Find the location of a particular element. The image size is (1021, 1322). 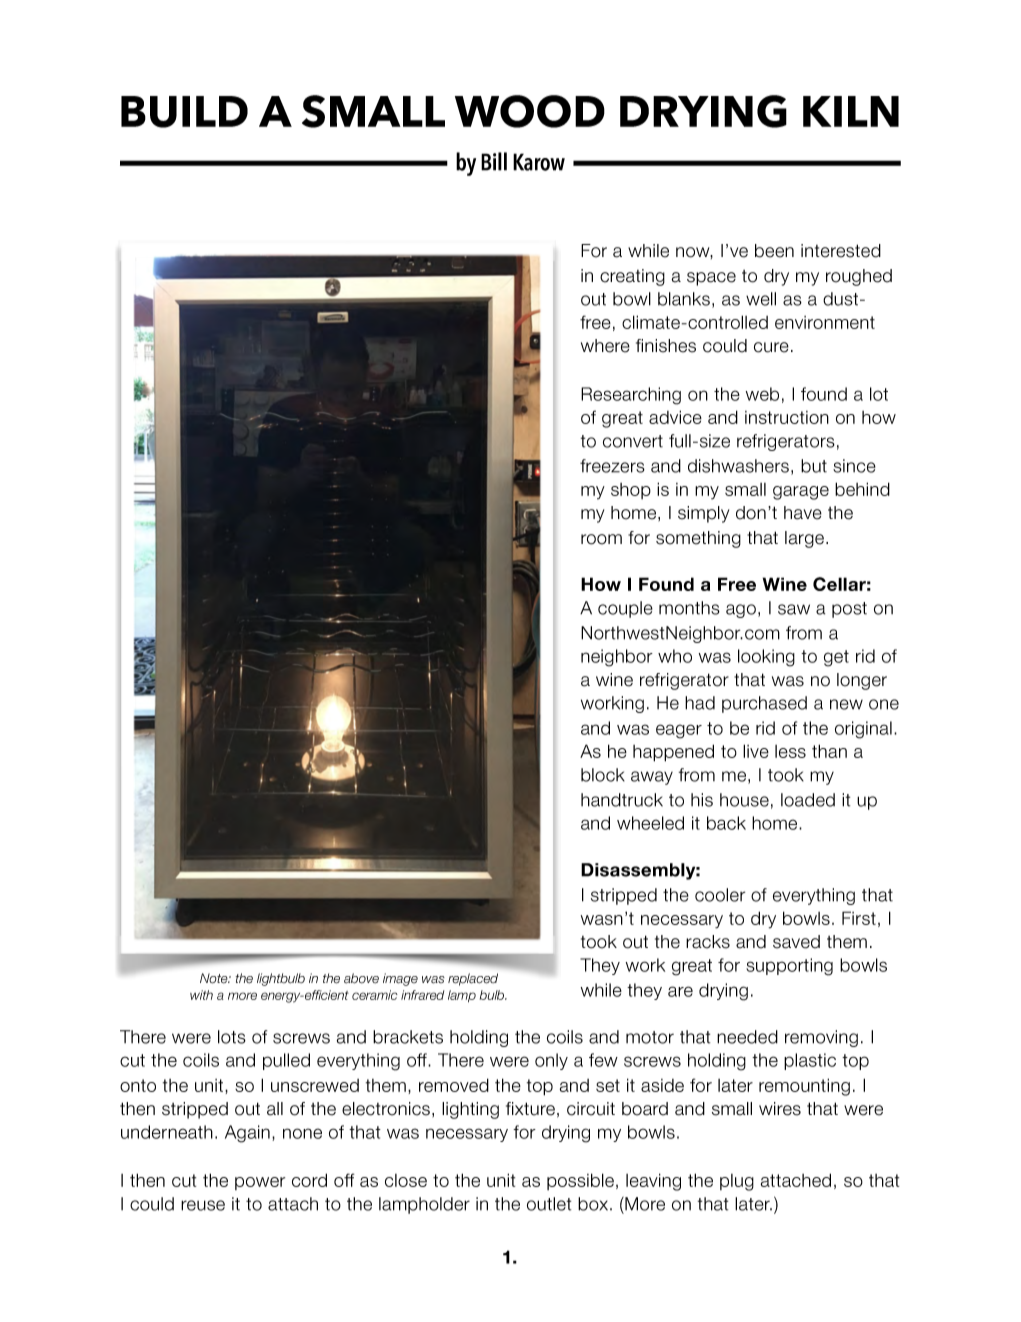

saved is located at coordinates (796, 942).
